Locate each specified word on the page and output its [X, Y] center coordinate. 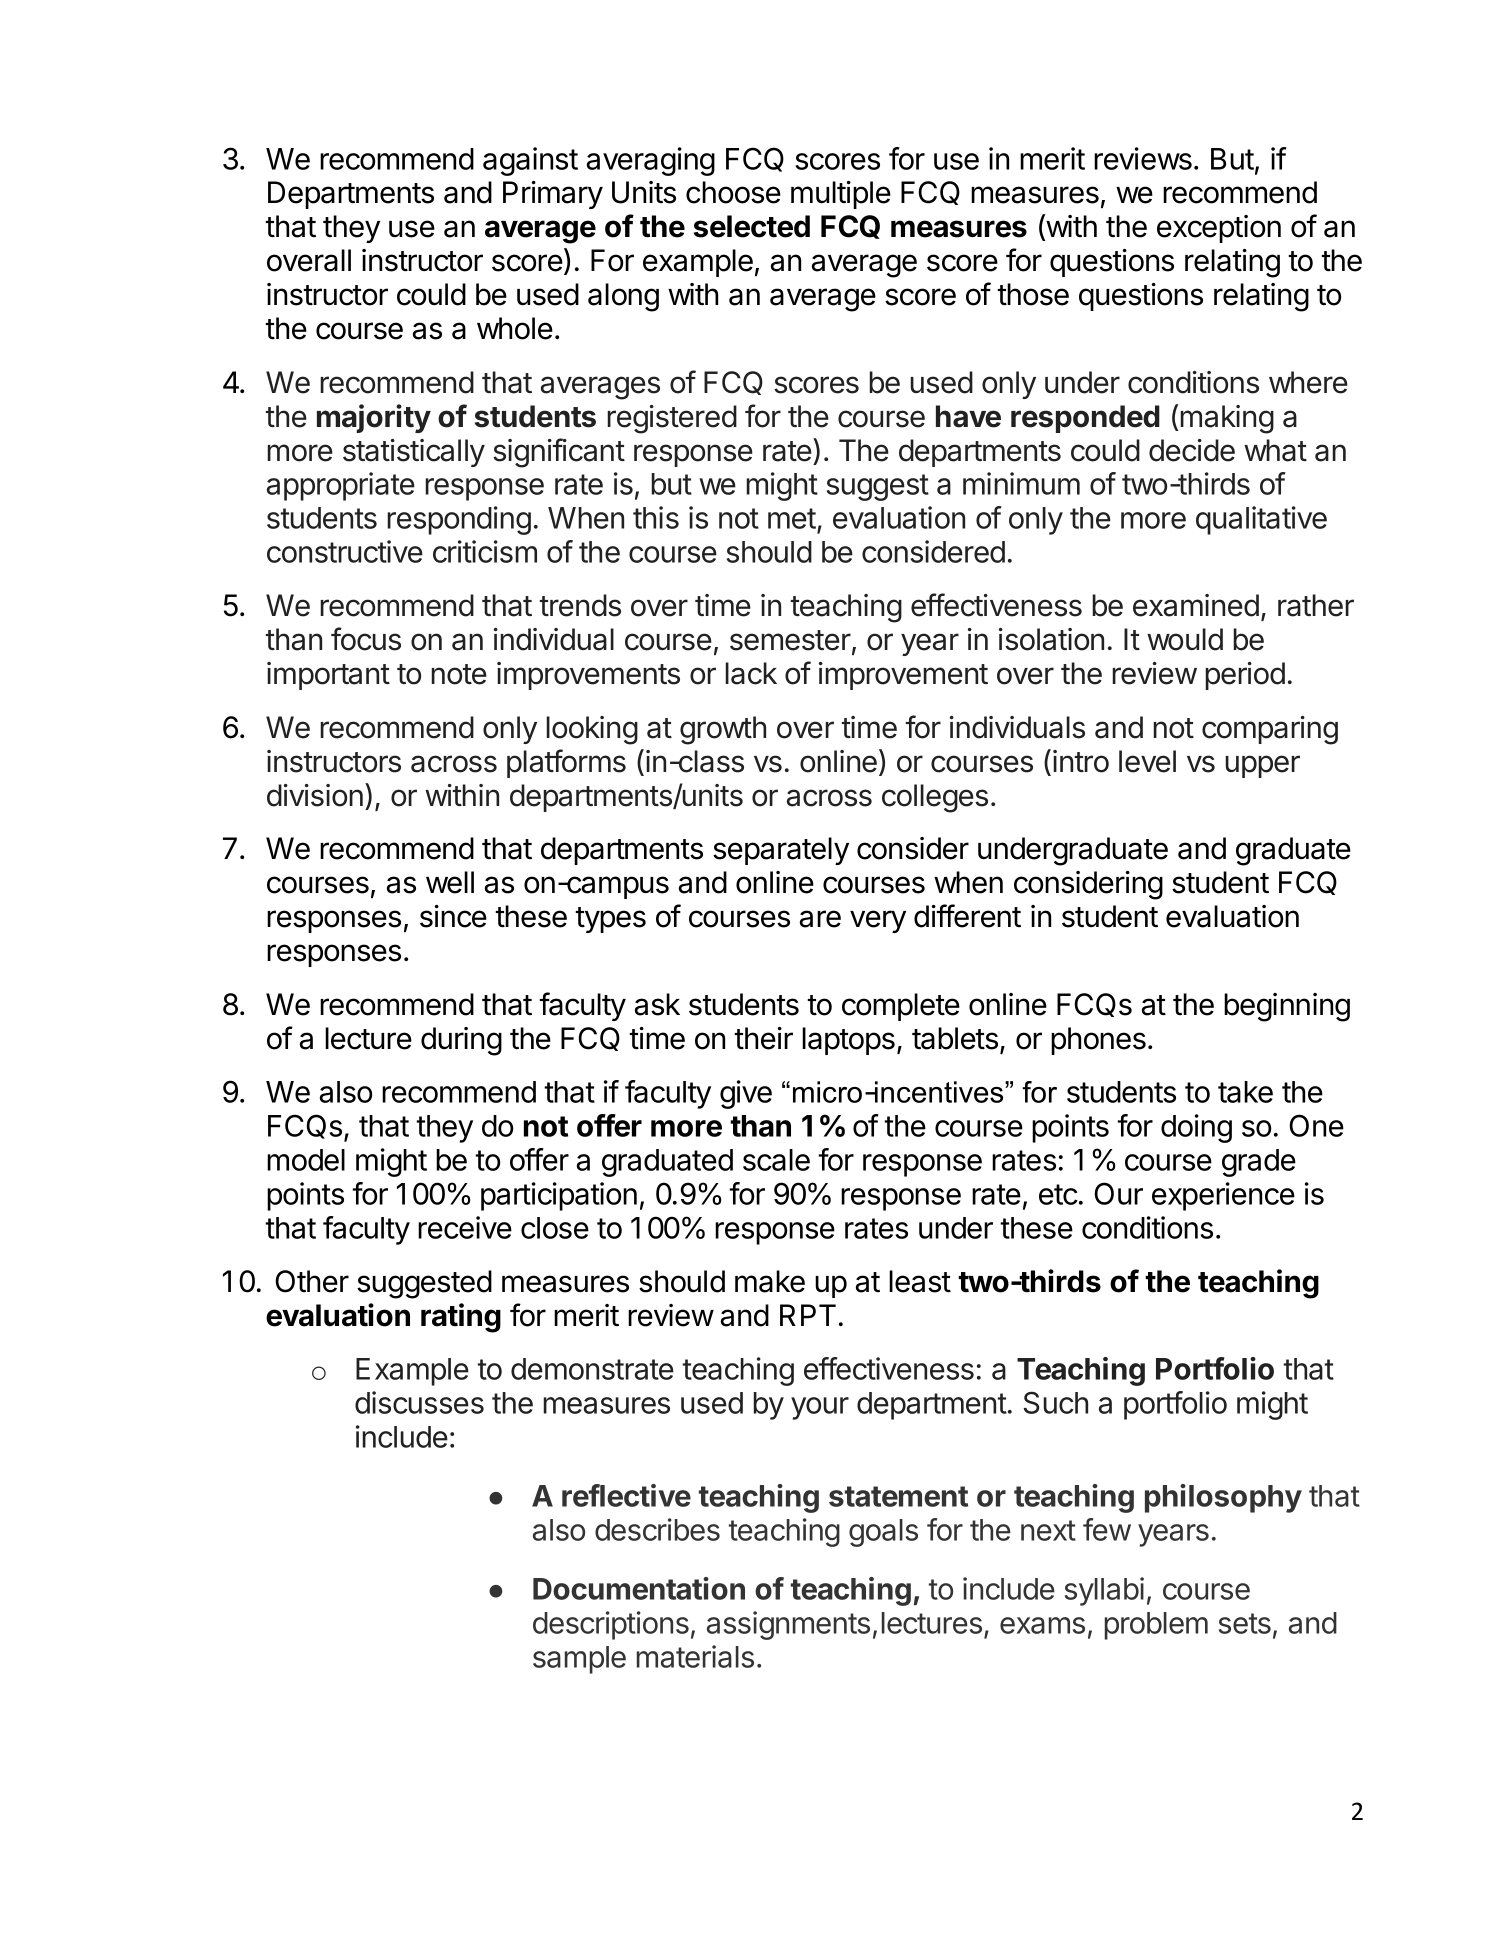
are [820, 919]
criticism [485, 551]
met [792, 518]
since [453, 916]
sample [579, 1660]
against [530, 161]
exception [1219, 229]
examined [1196, 605]
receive [465, 1227]
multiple [841, 195]
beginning [1287, 1007]
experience [1223, 1196]
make [770, 1281]
